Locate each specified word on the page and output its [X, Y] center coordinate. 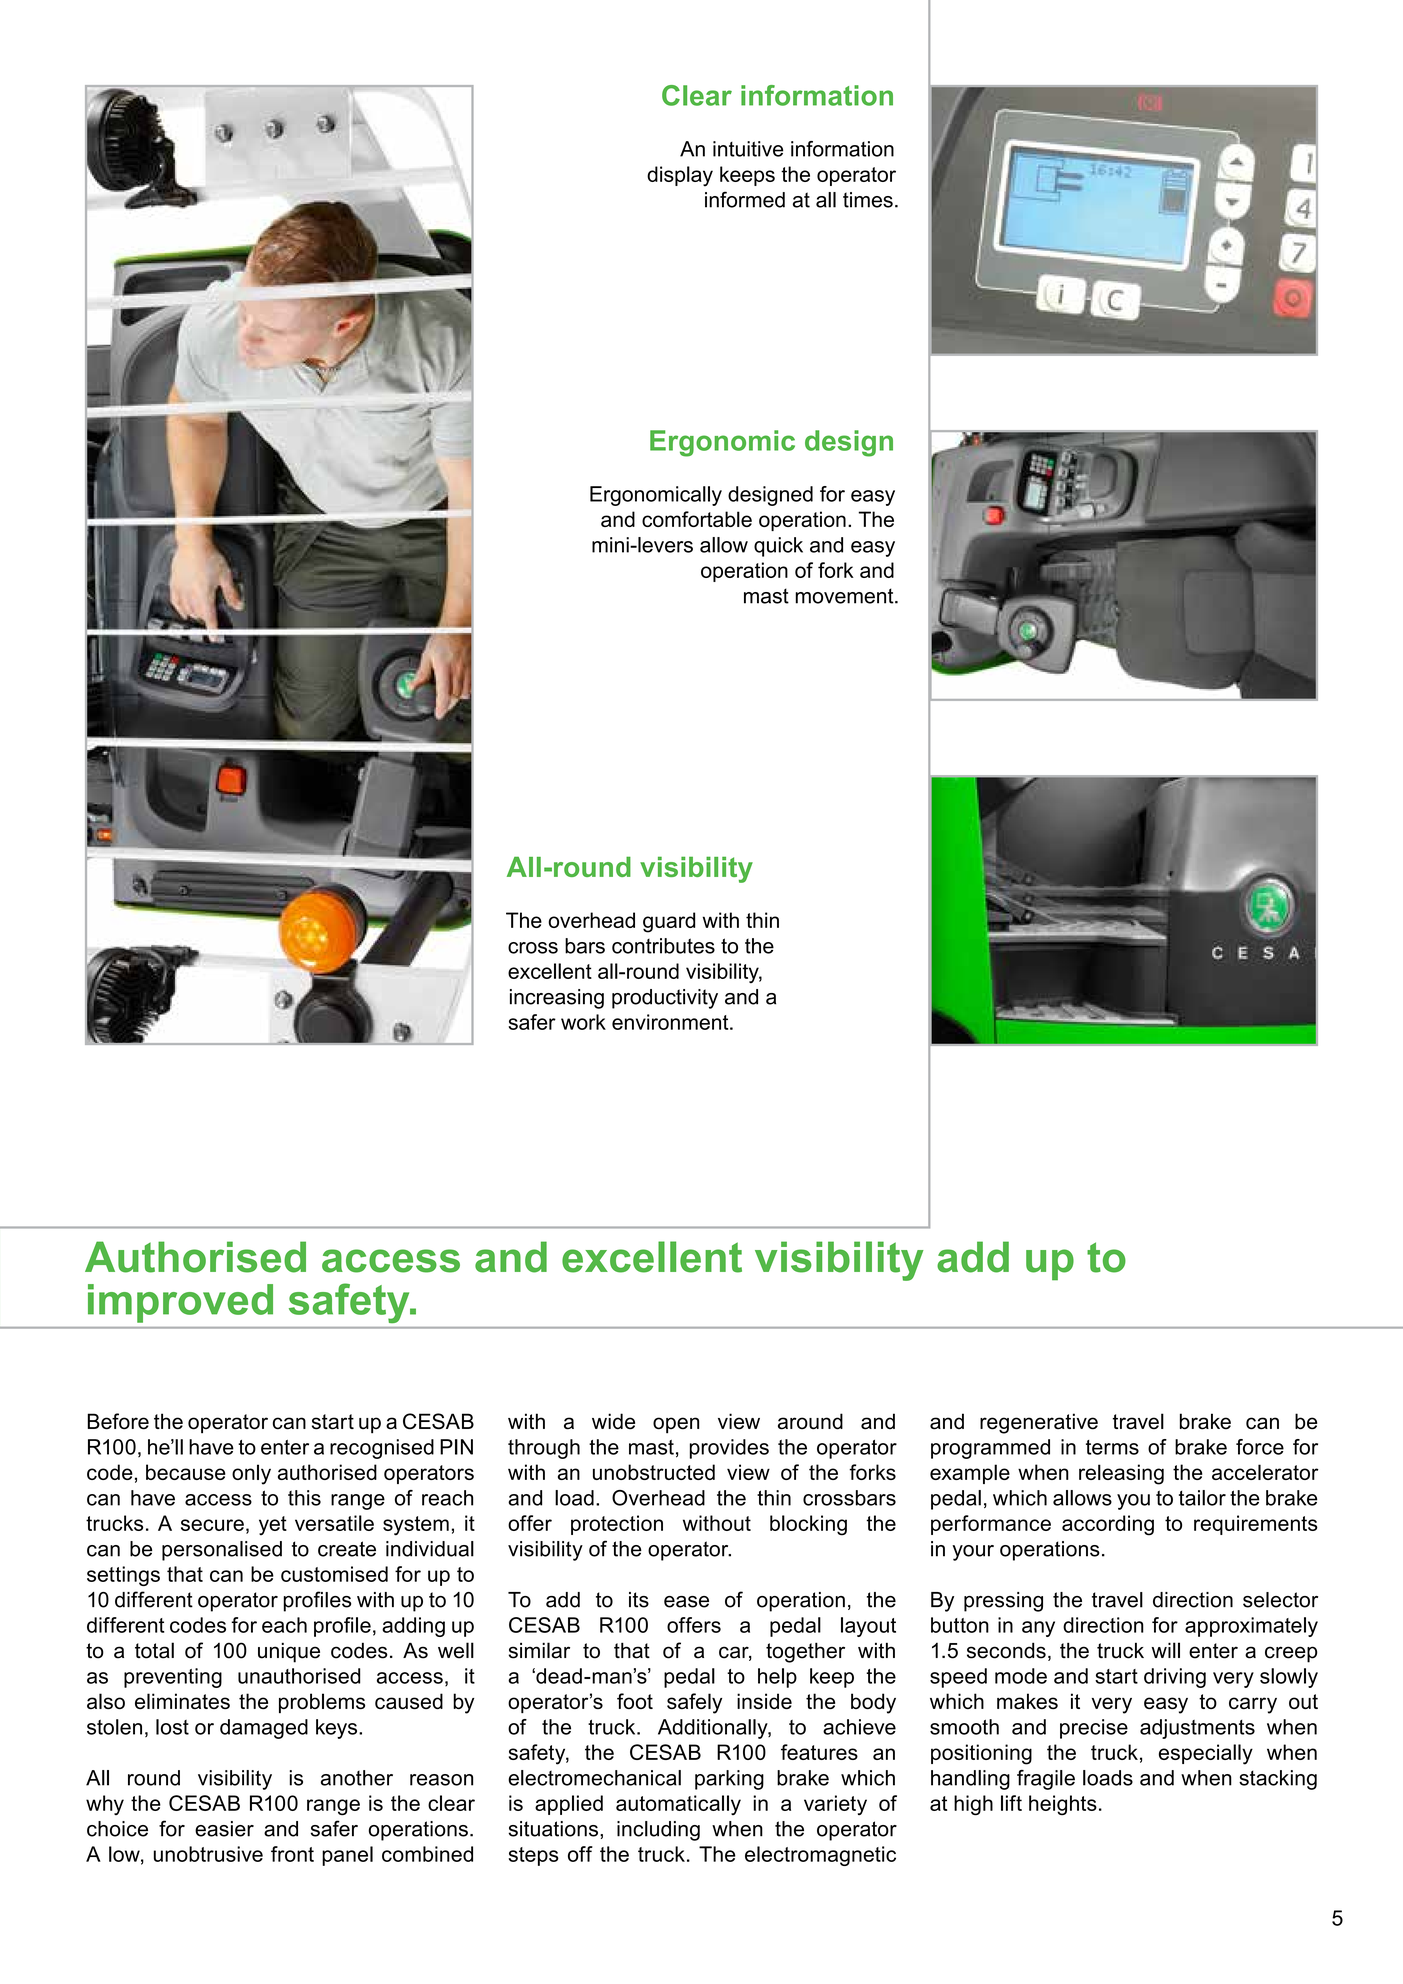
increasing [557, 999]
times [868, 200]
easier [224, 1829]
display [680, 176]
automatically [678, 1805]
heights [1063, 1805]
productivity [665, 999]
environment [671, 1022]
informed [745, 199]
